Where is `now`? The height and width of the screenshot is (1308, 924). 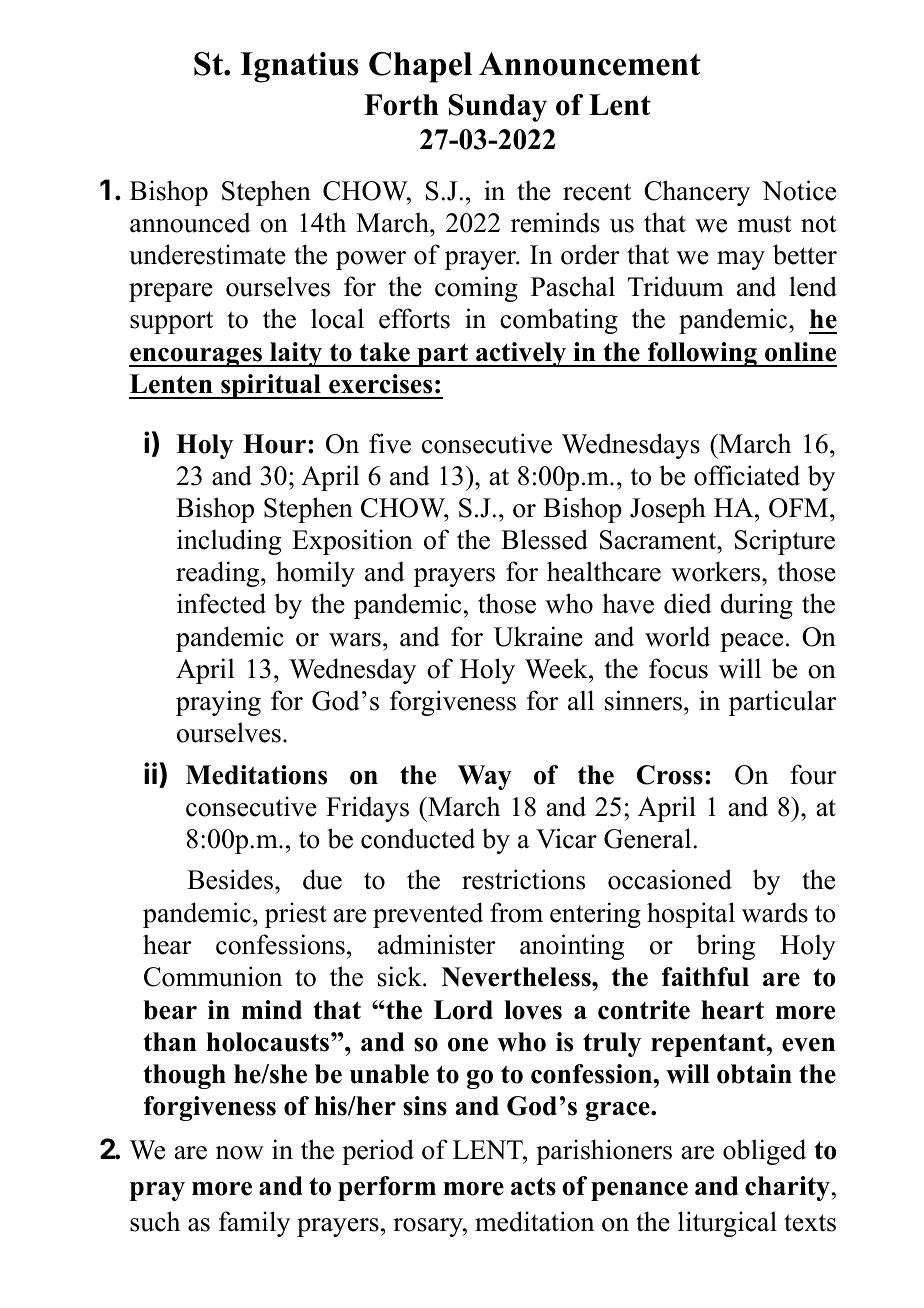 now is located at coordinates (240, 1153).
